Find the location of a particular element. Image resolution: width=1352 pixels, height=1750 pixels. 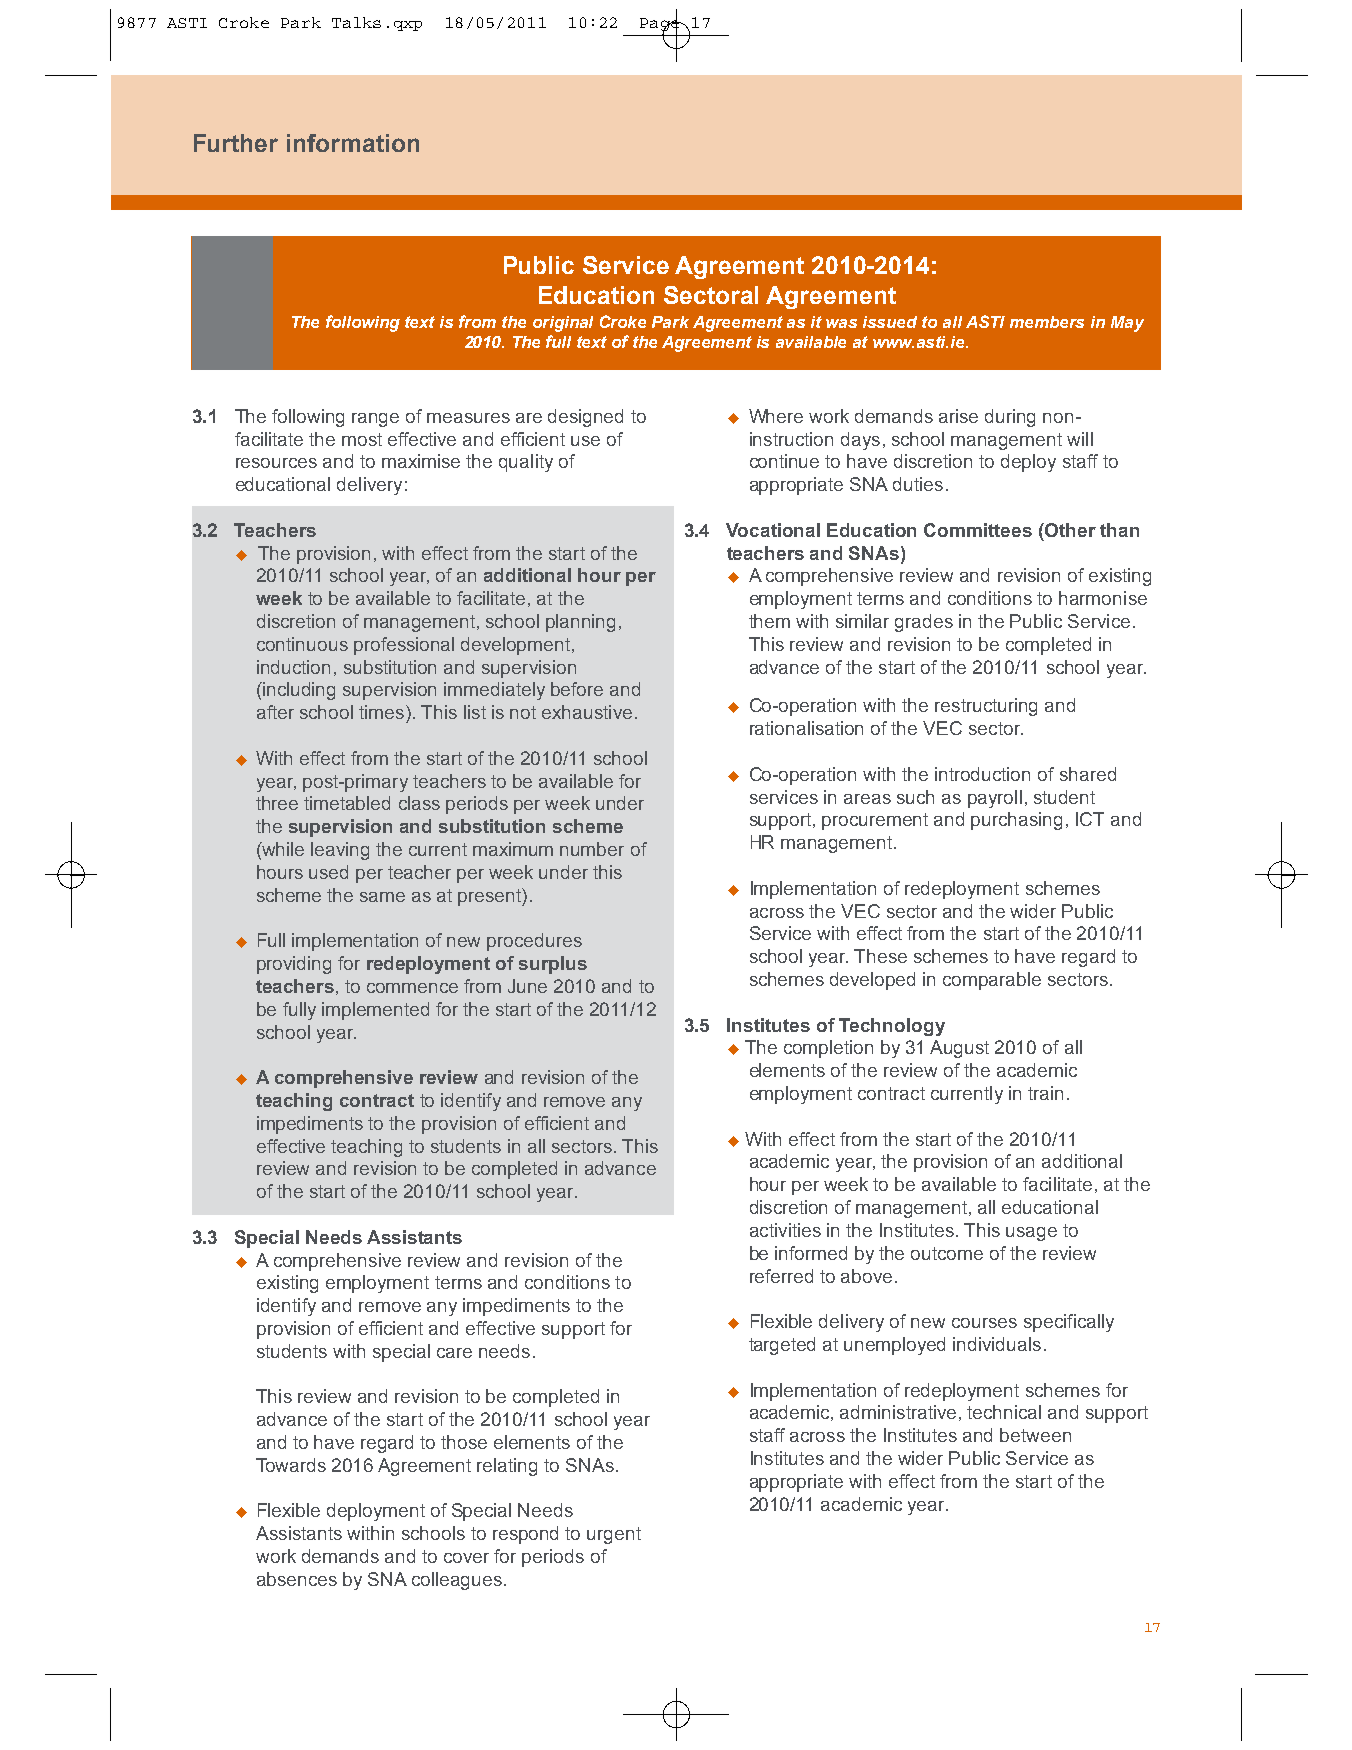

original is located at coordinates (563, 324).
